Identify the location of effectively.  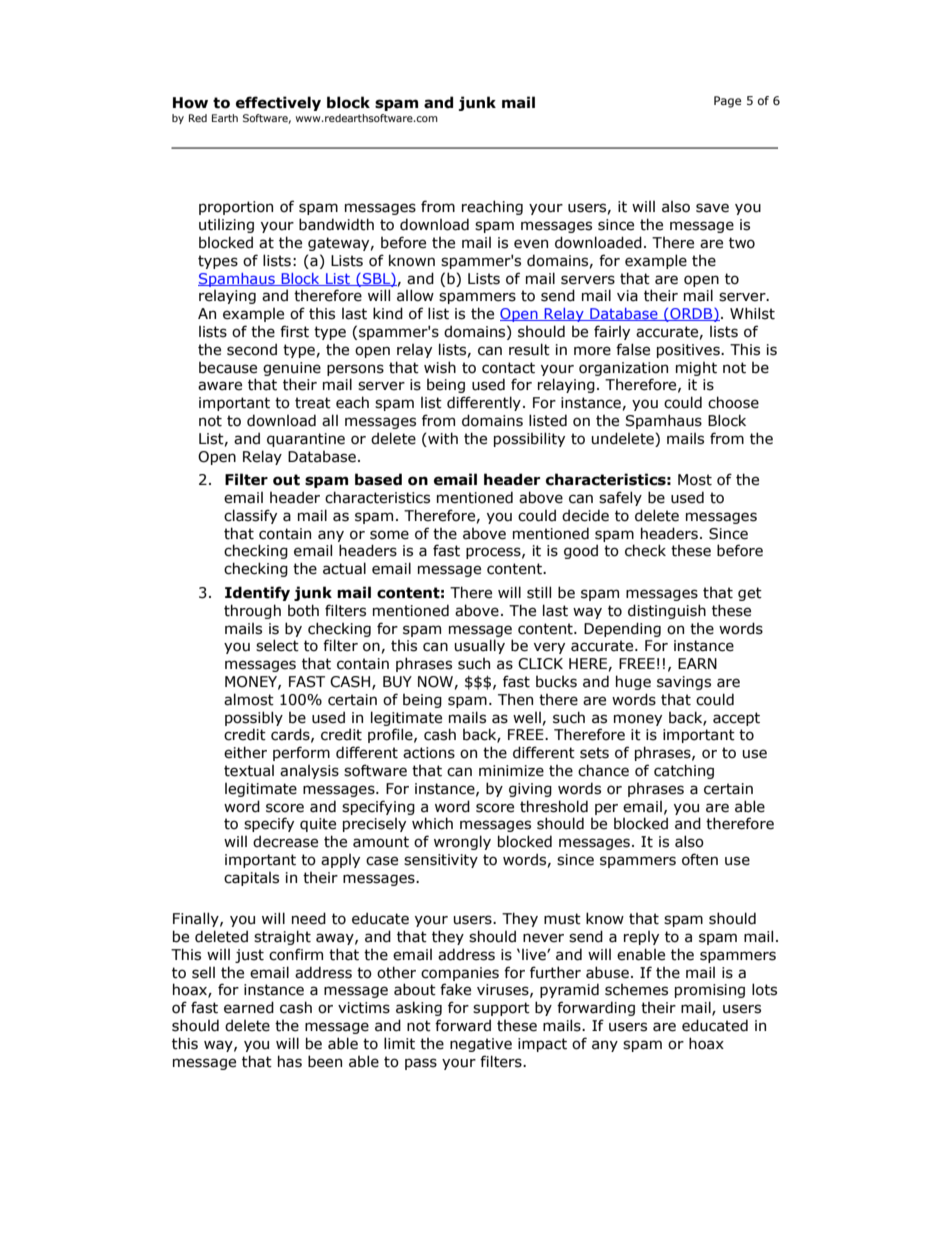
(278, 103).
